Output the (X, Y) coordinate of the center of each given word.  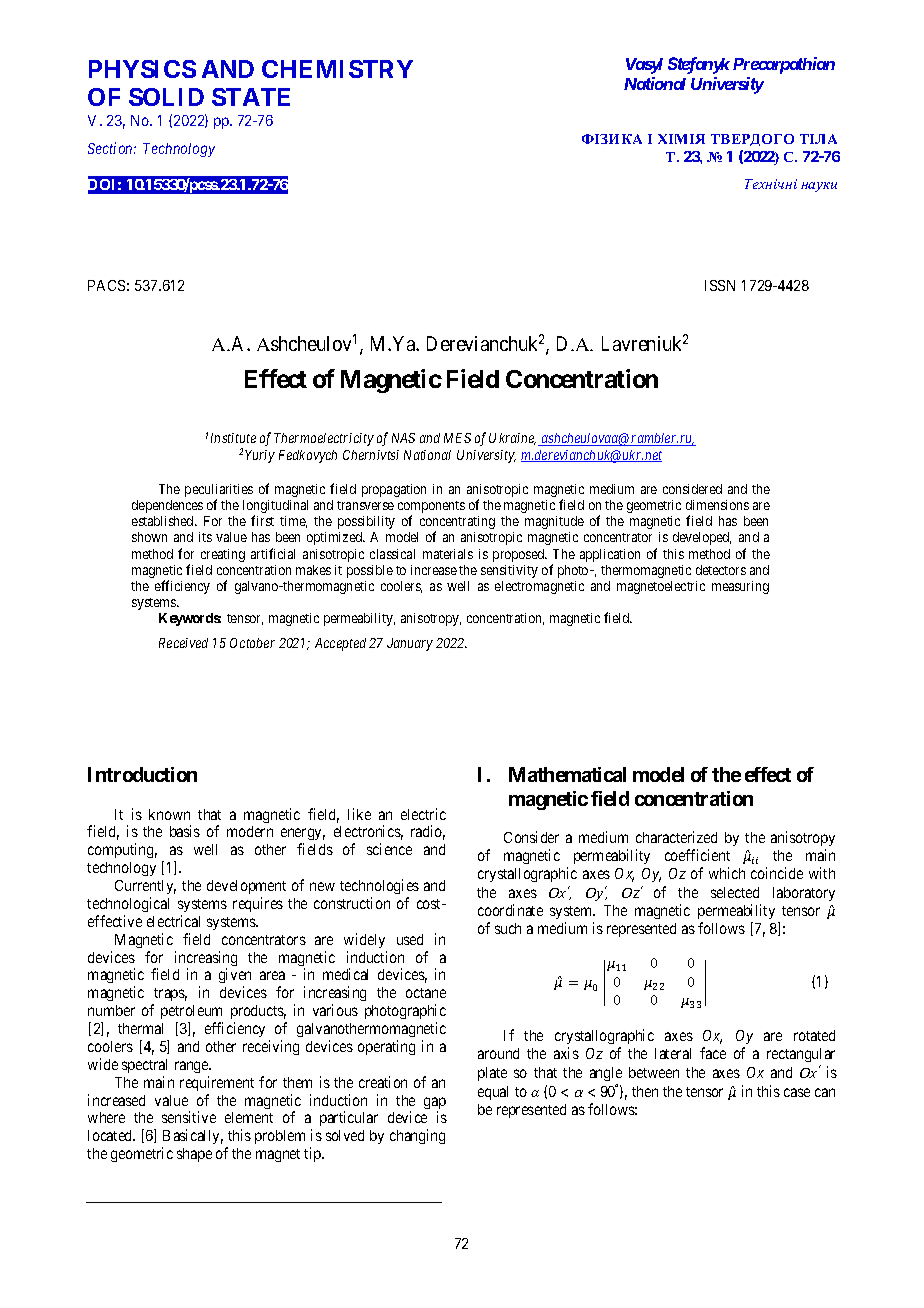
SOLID (166, 97)
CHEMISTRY (337, 69)
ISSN (720, 285)
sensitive (189, 1117)
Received (183, 643)
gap (435, 1104)
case (797, 1092)
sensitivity (509, 571)
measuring (740, 587)
